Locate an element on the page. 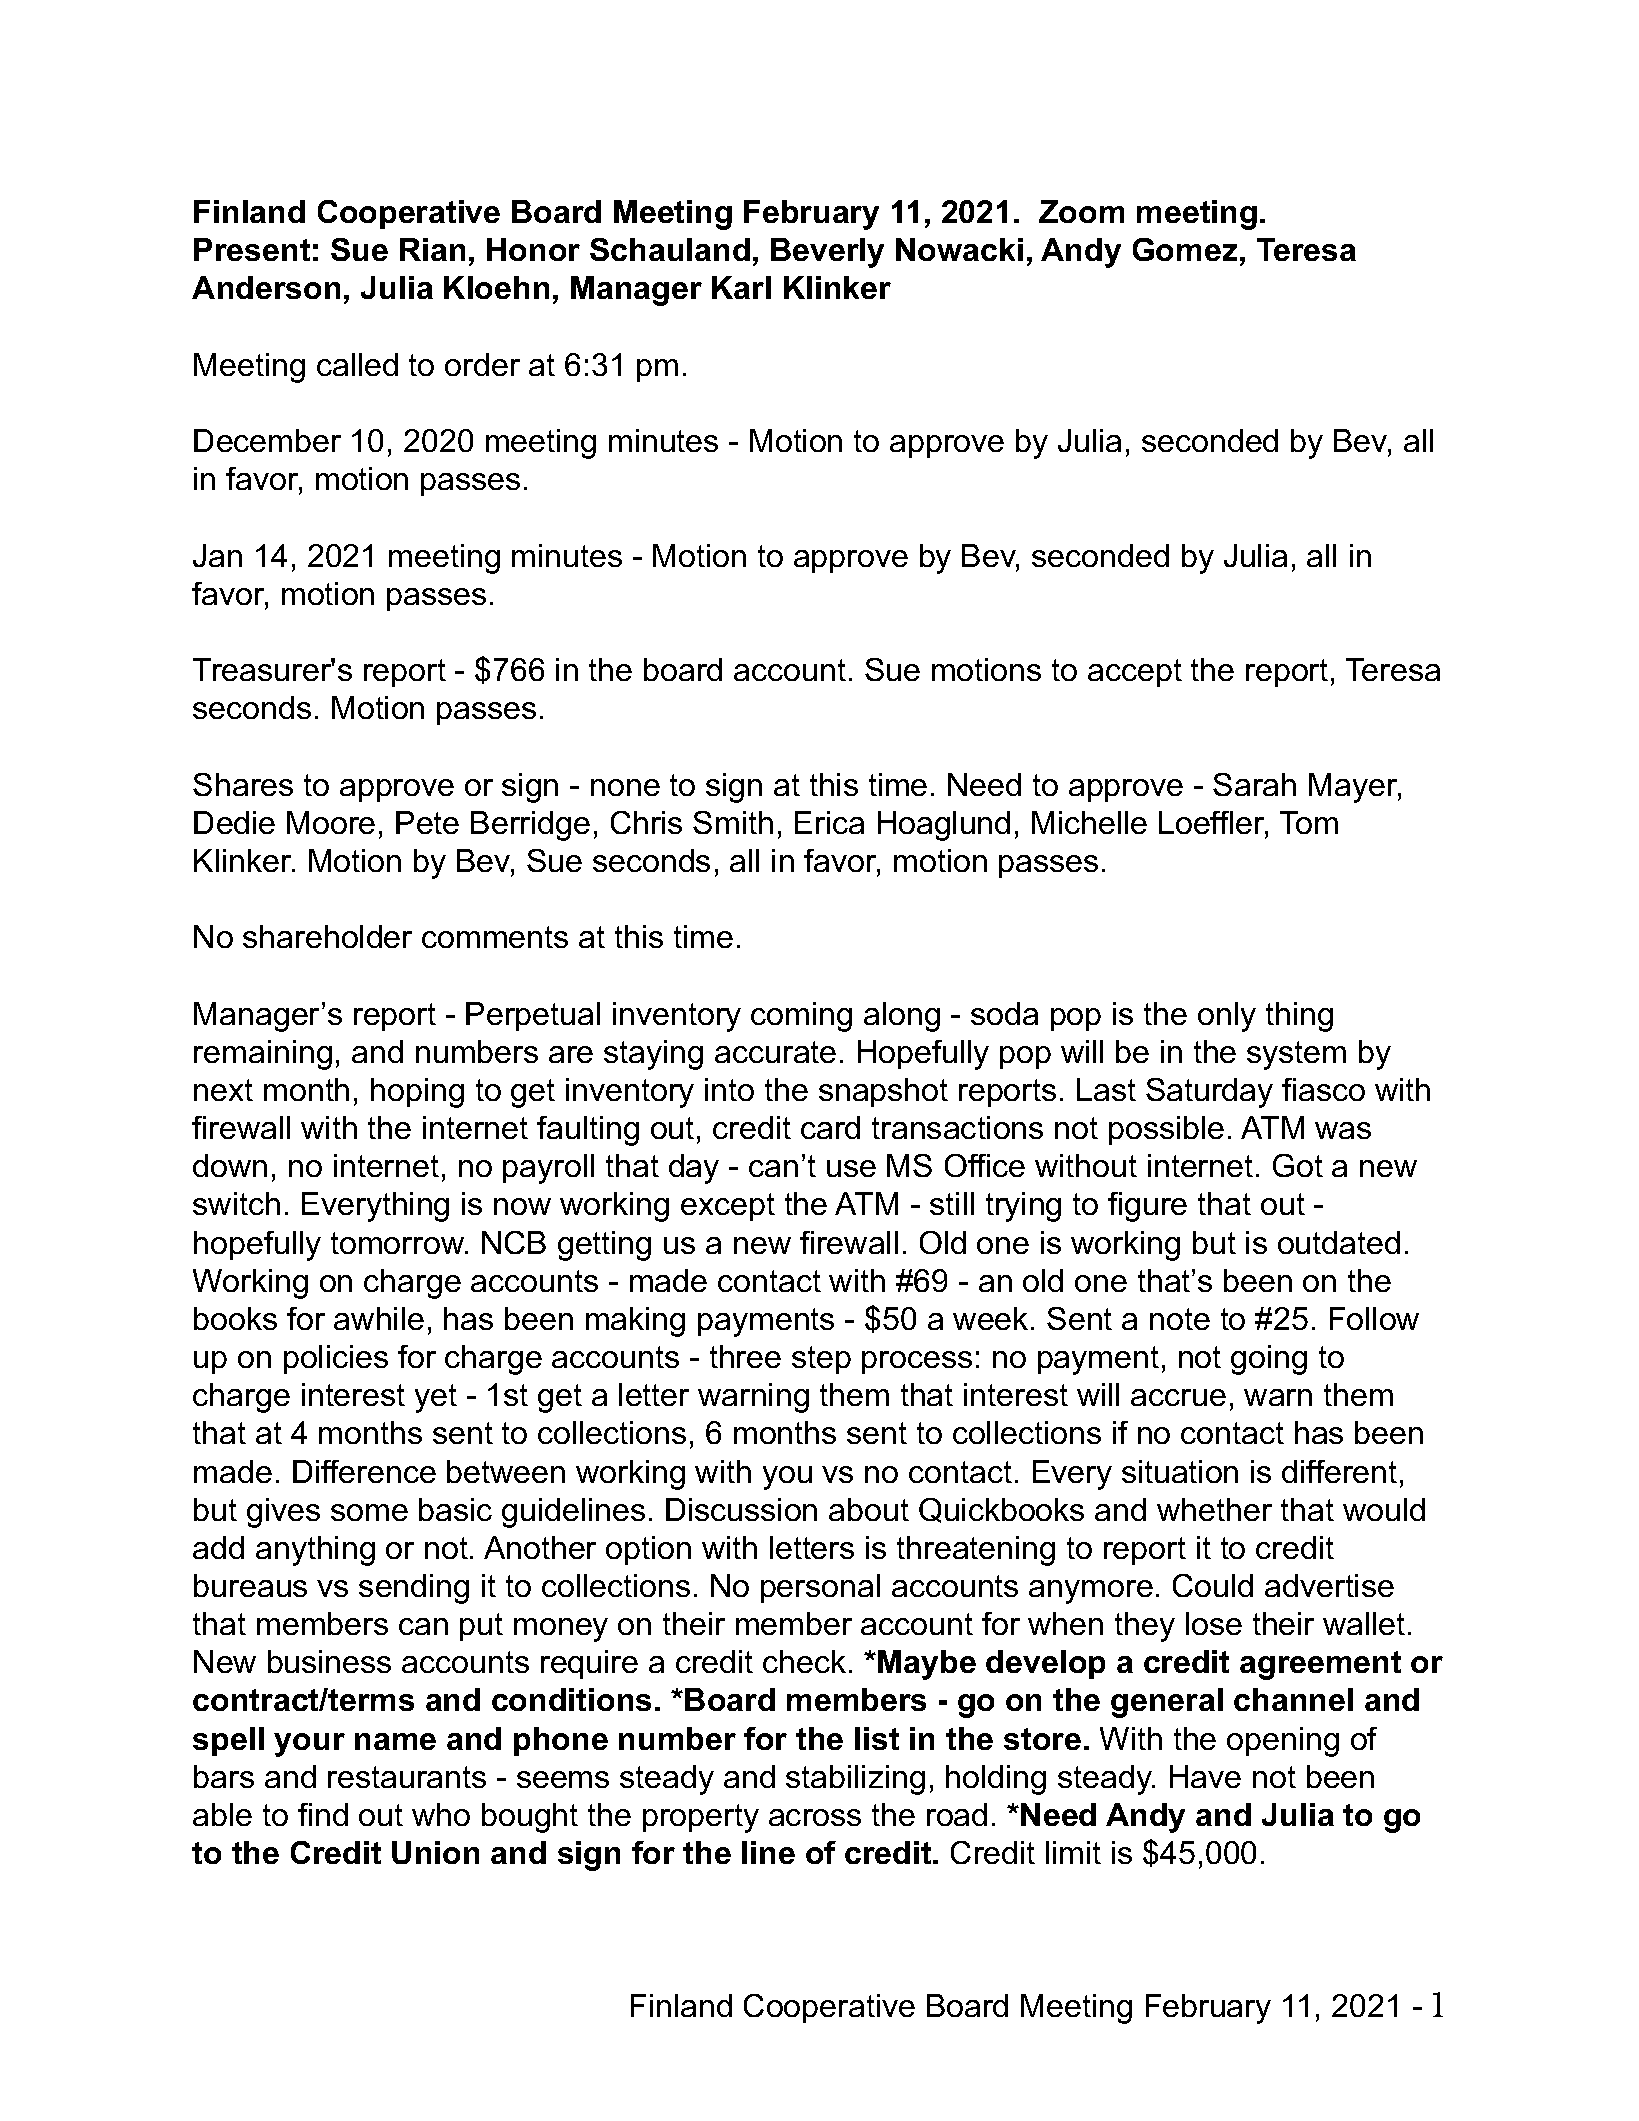 This page has height=2121, width=1639. Gomez is located at coordinates (1185, 249).
